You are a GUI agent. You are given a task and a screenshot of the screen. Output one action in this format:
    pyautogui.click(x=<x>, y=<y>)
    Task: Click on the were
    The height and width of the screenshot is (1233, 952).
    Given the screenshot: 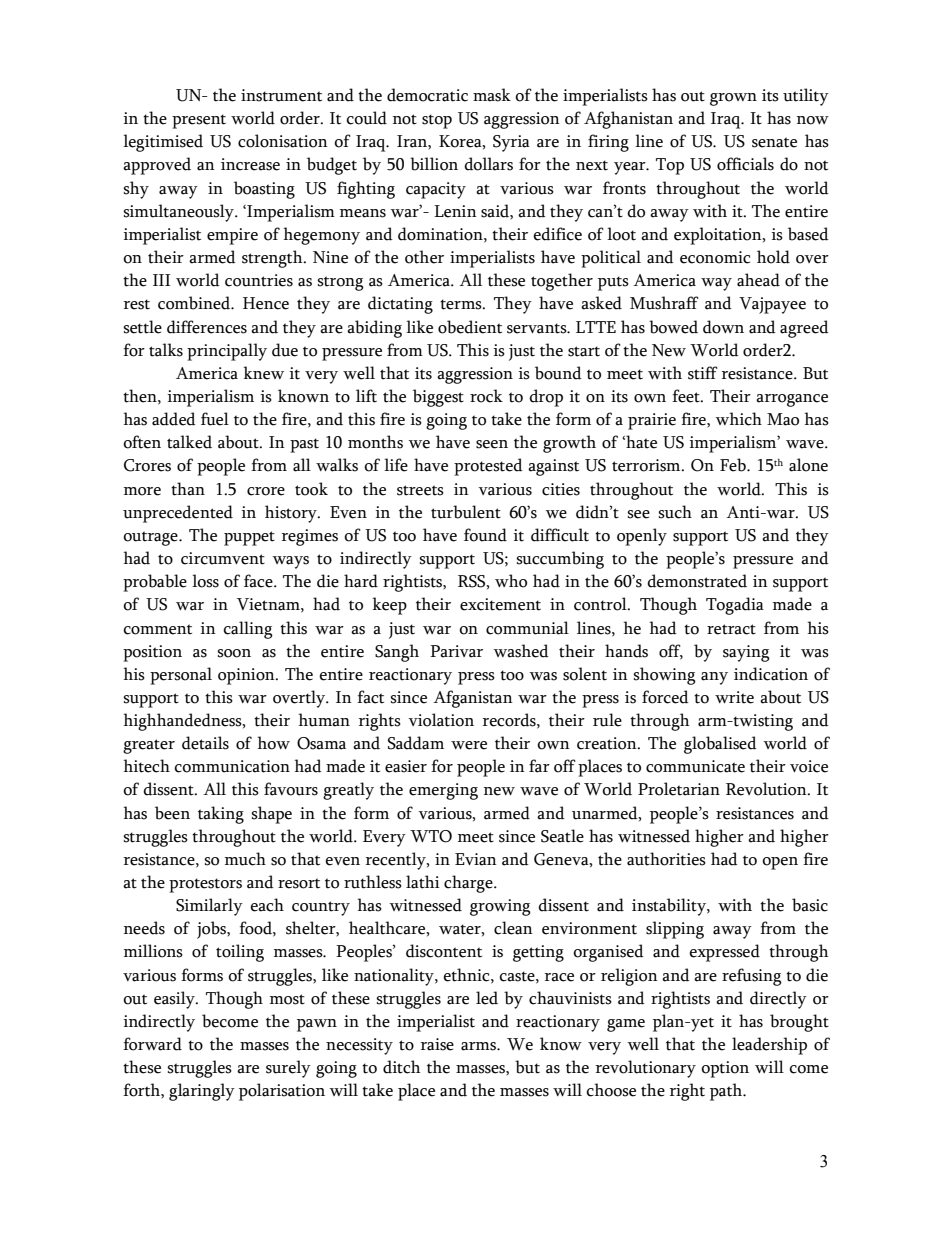 What is the action you would take?
    pyautogui.click(x=469, y=745)
